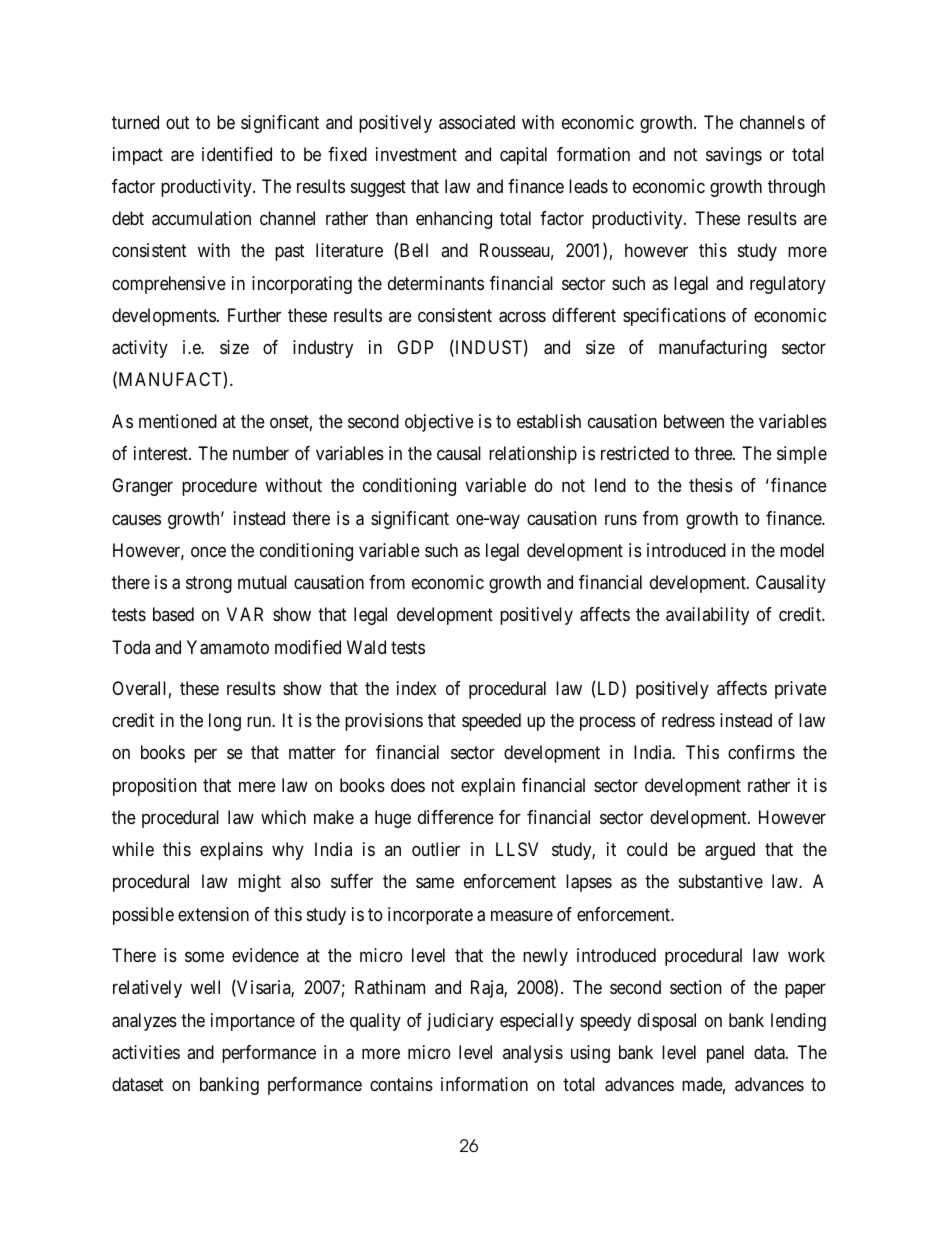 This page has height=1233, width=952. Describe the element at coordinates (707, 616) in the page. I see `availability` at that location.
